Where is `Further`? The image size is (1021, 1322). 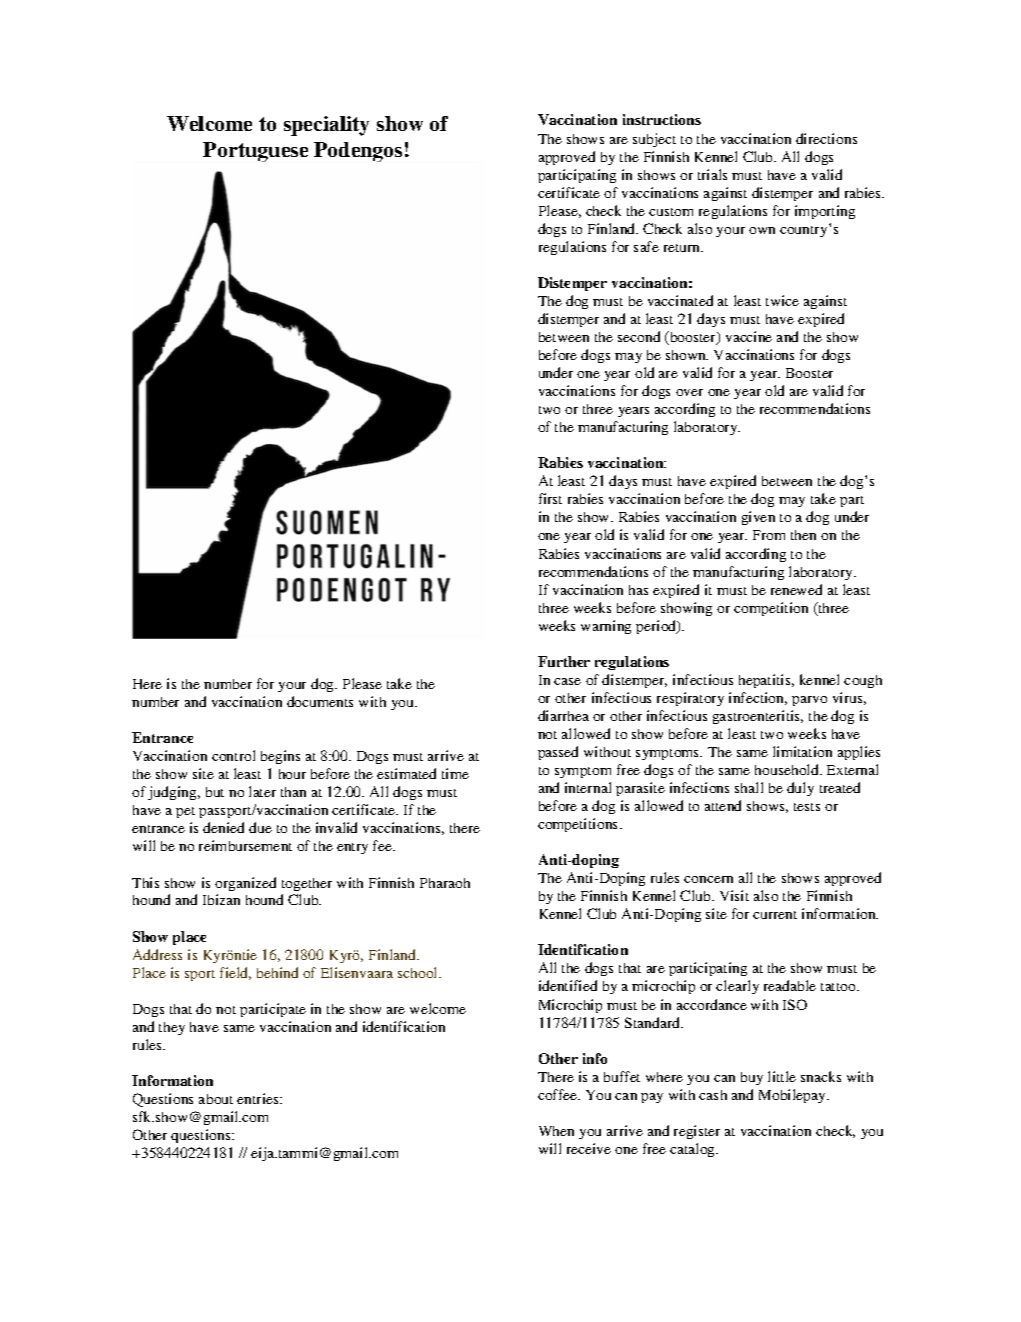 Further is located at coordinates (564, 661).
